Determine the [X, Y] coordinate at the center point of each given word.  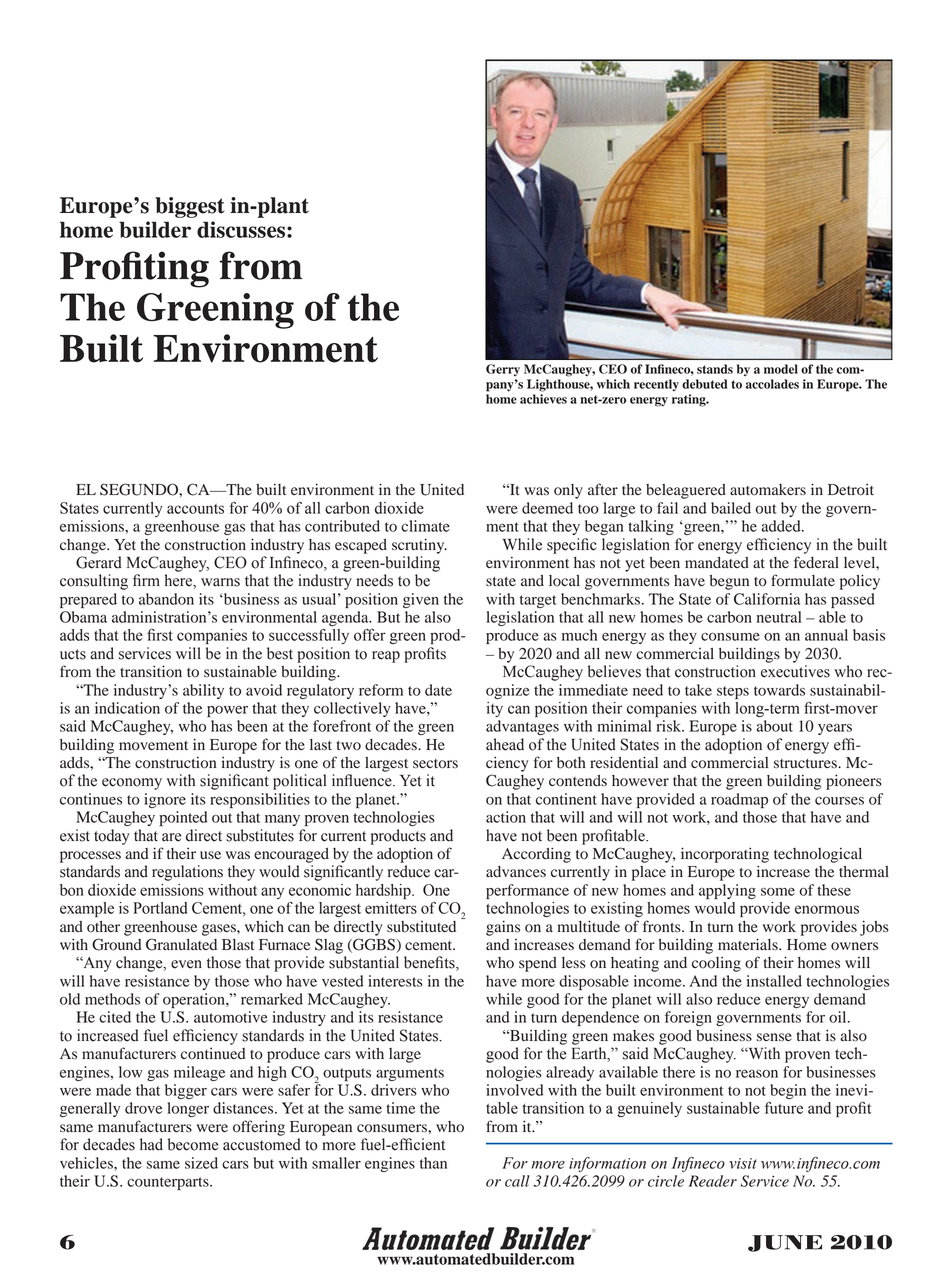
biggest [190, 207]
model [781, 369]
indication [127, 708]
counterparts [169, 1183]
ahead [505, 744]
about [775, 726]
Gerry [503, 370]
